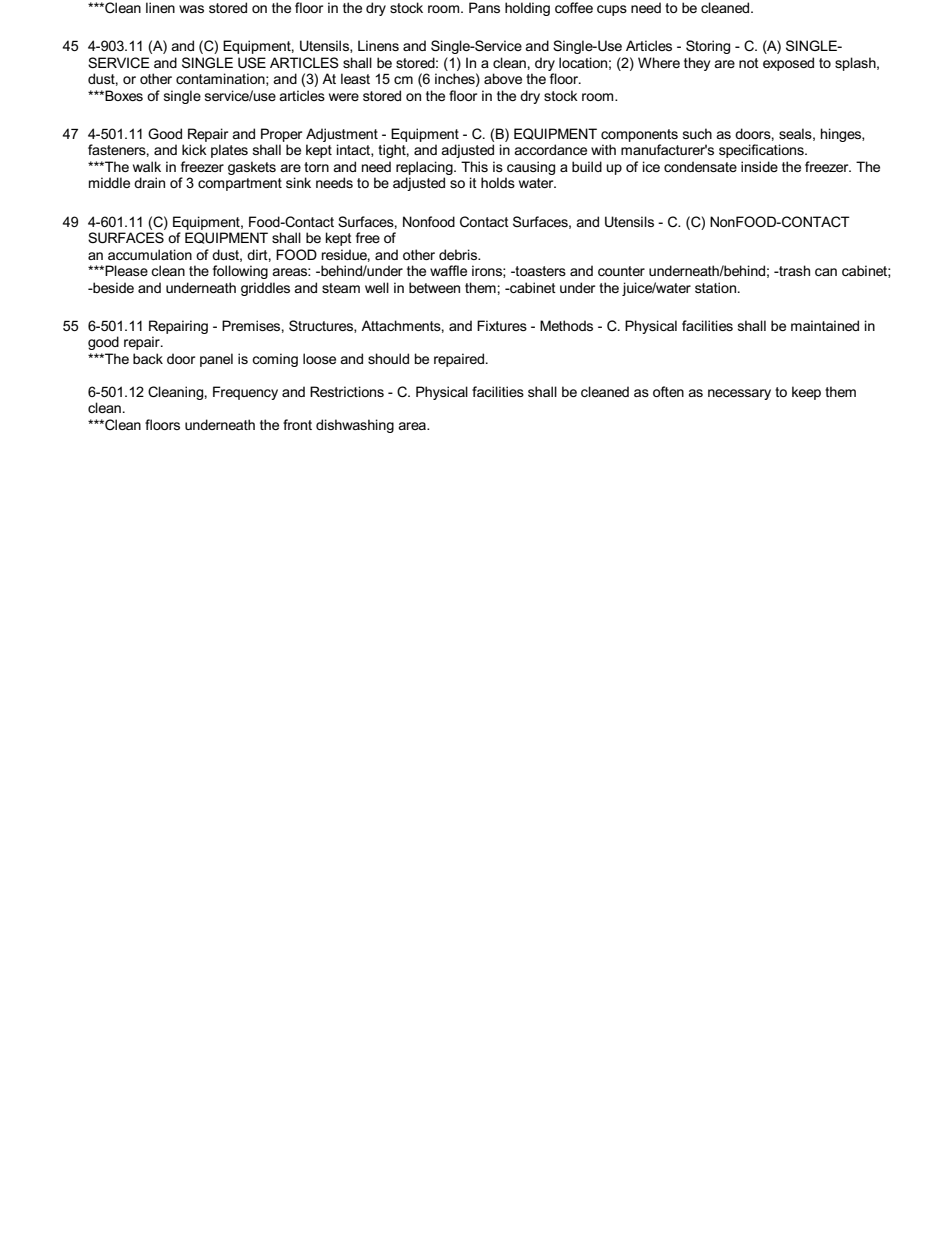 This screenshot has width=952, height=1233. What do you see at coordinates (355, 426) in the screenshot?
I see `dishwashing` at bounding box center [355, 426].
